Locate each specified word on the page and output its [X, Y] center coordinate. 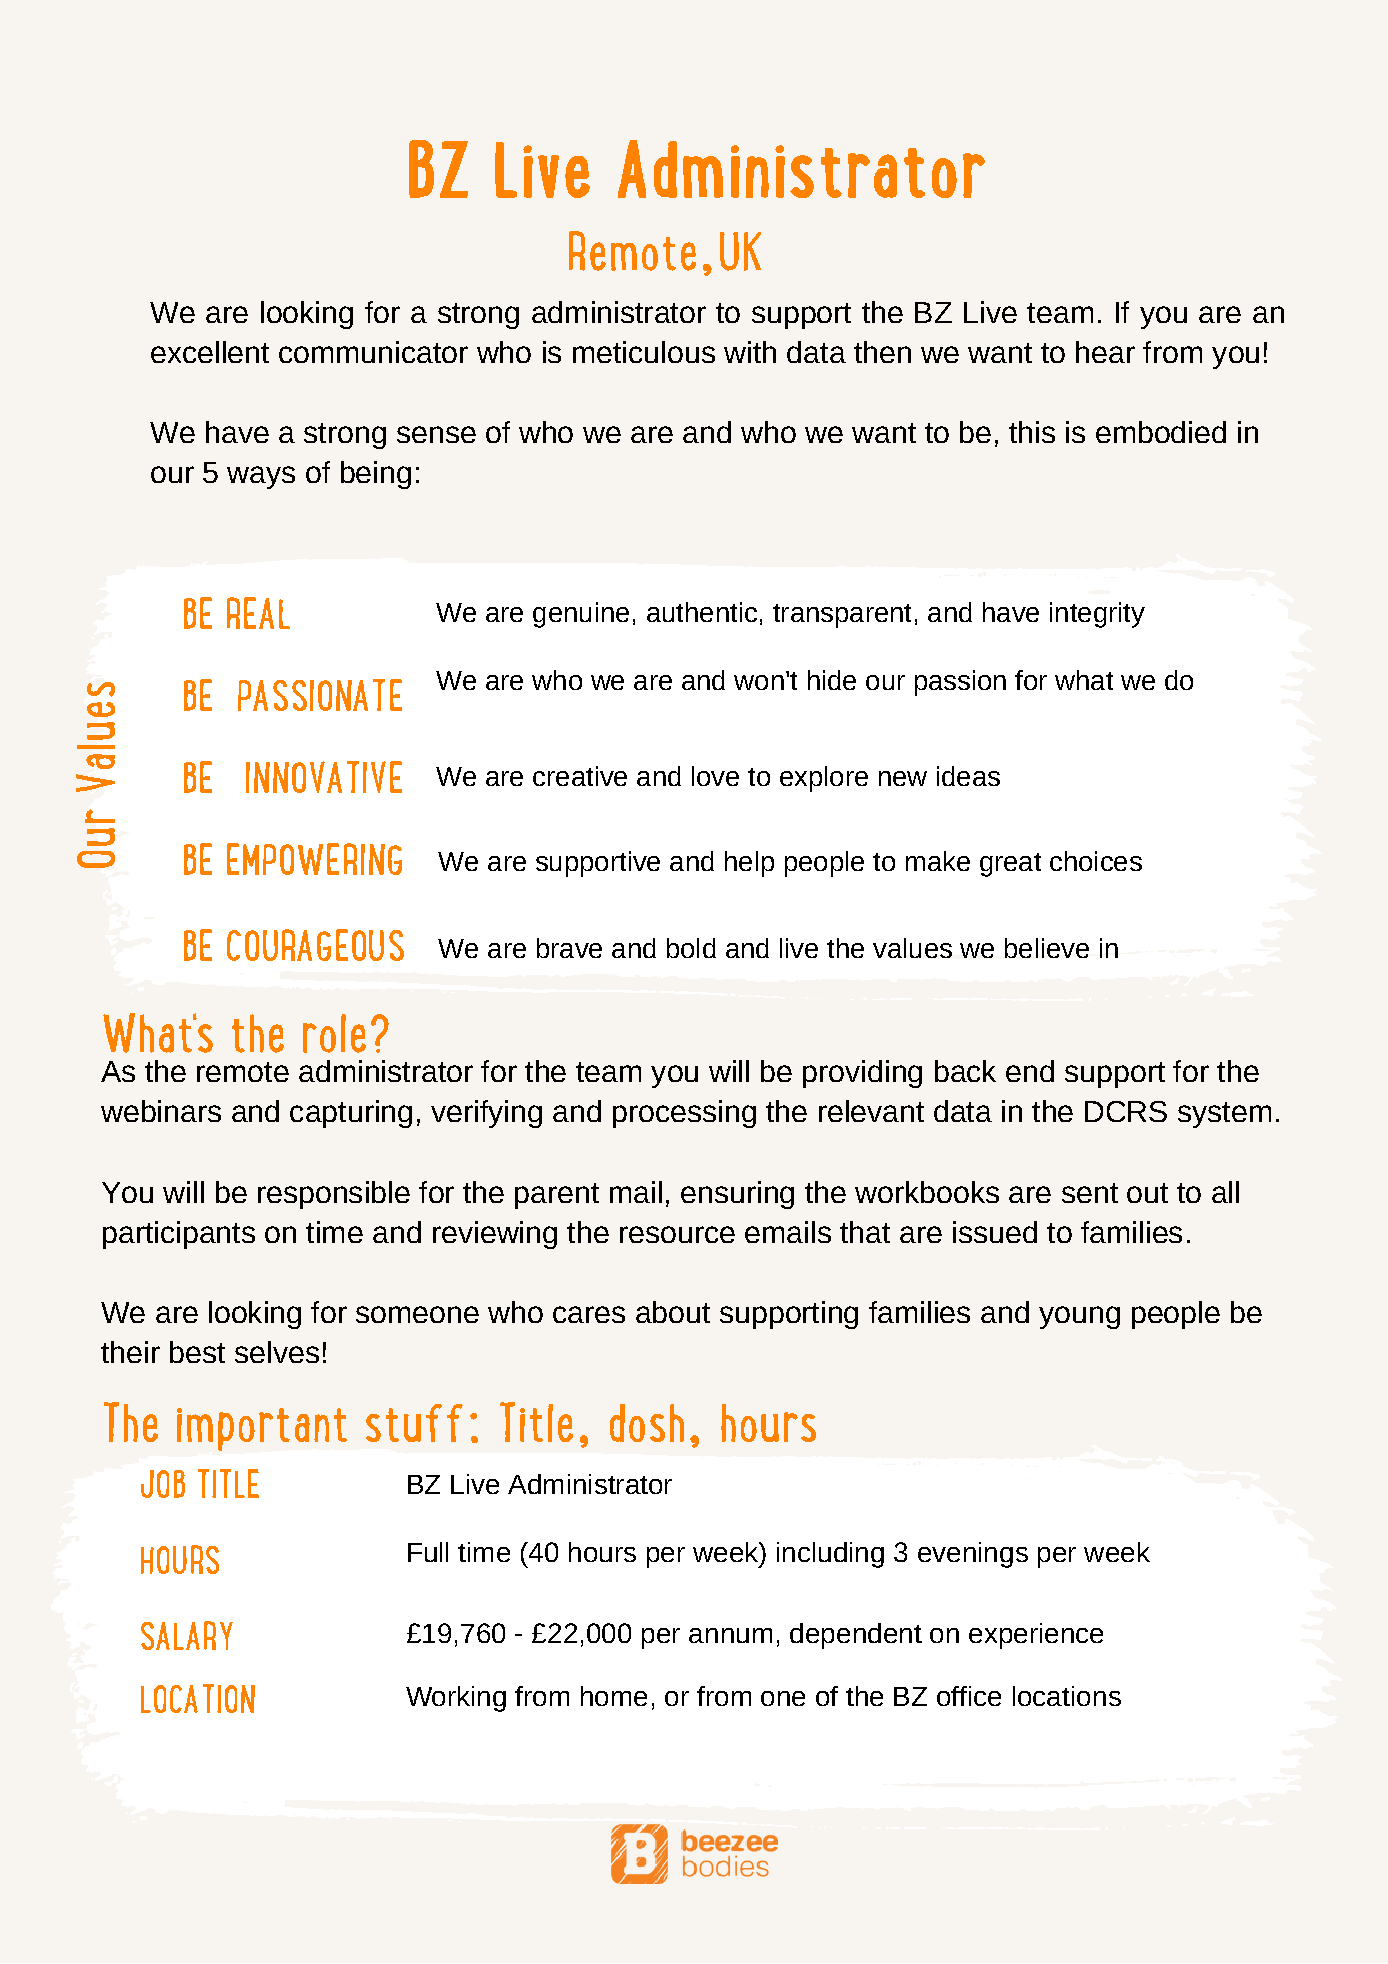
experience [1036, 1636]
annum [730, 1635]
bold [691, 948]
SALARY [187, 1635]
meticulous [644, 352]
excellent [210, 352]
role [334, 1033]
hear [1105, 352]
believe [1047, 948]
